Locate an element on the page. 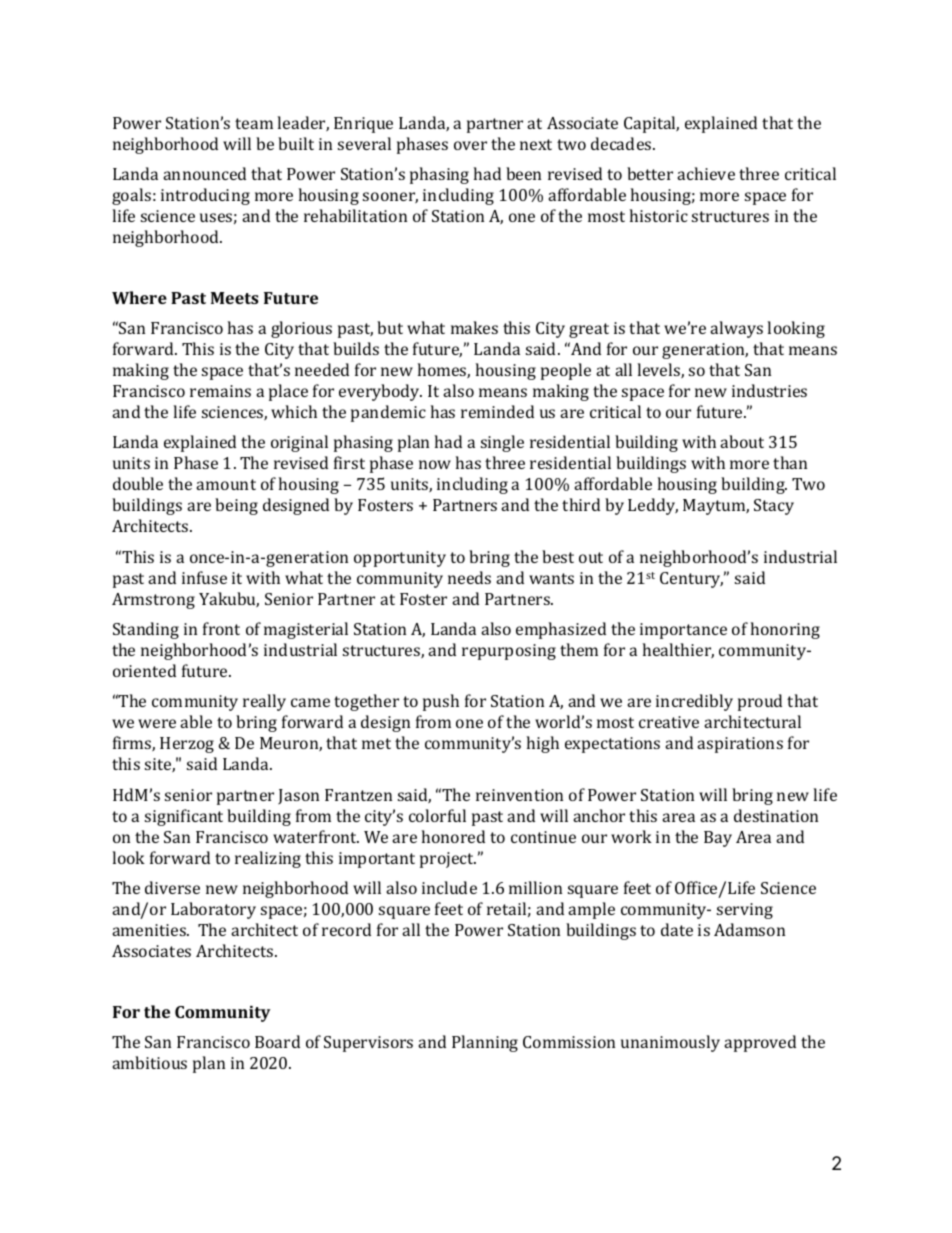 This document has height=1233, width=952. colorful is located at coordinates (437, 815).
